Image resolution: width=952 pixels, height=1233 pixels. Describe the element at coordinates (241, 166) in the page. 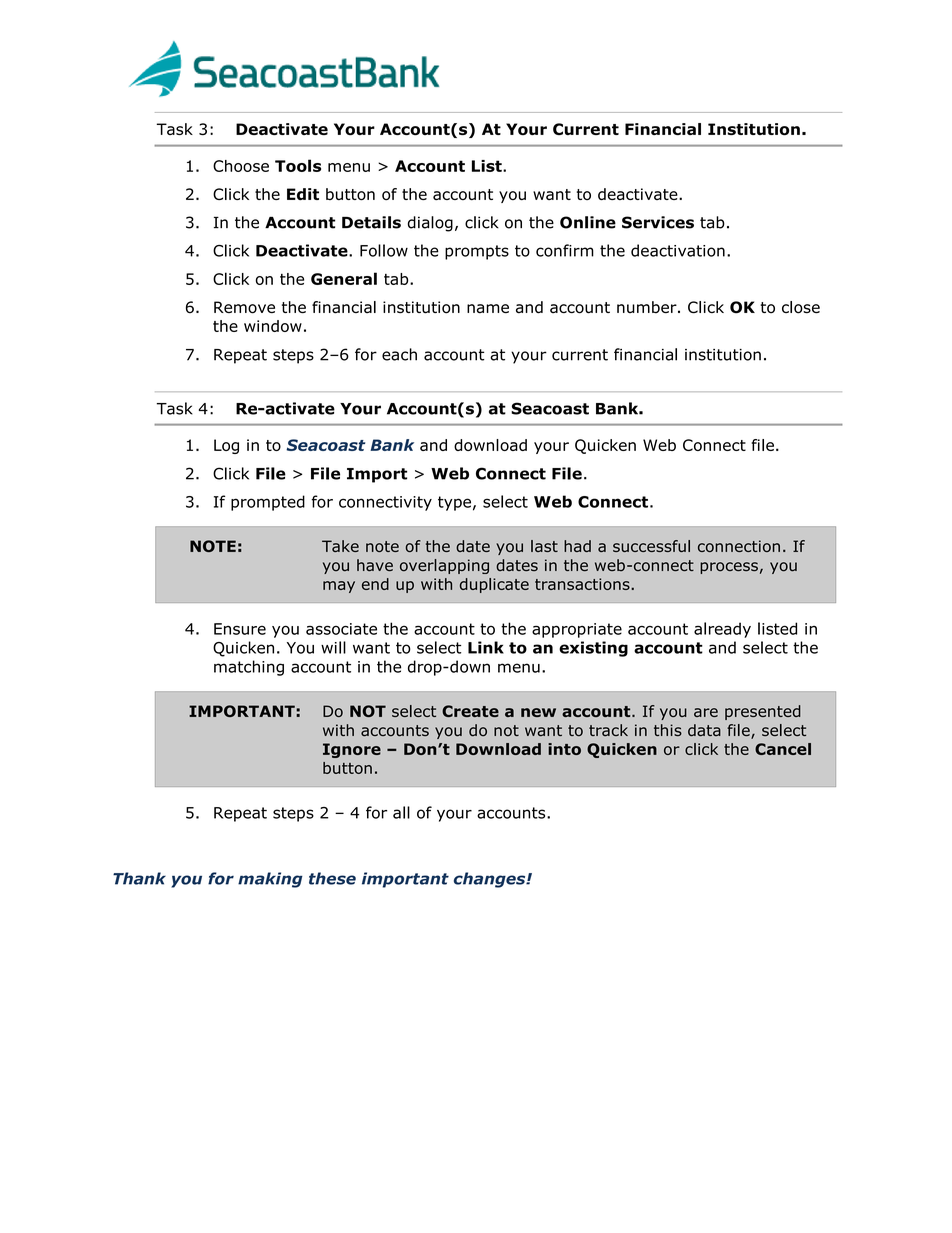

I see `Choose` at that location.
